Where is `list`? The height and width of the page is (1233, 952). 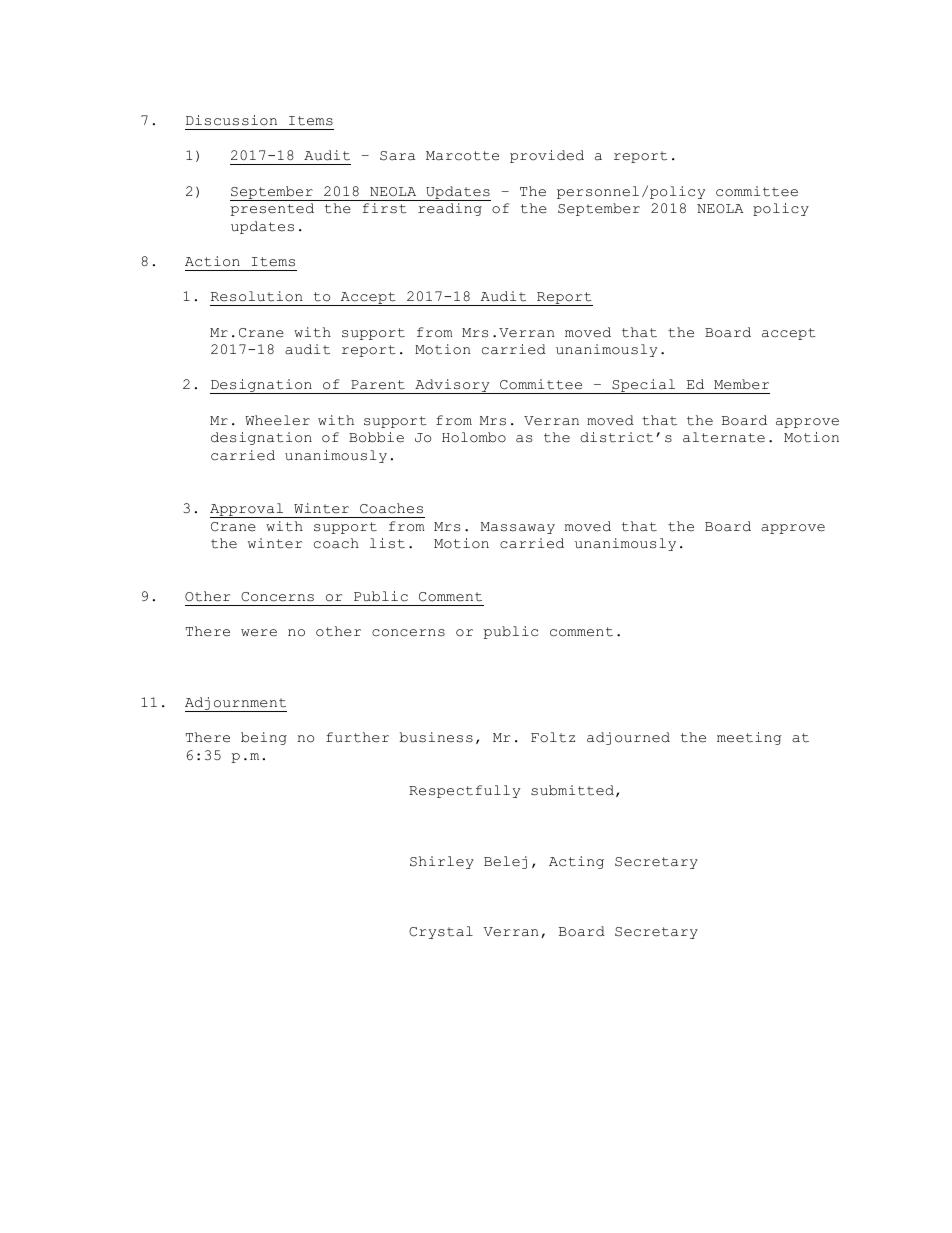 list is located at coordinates (387, 543).
